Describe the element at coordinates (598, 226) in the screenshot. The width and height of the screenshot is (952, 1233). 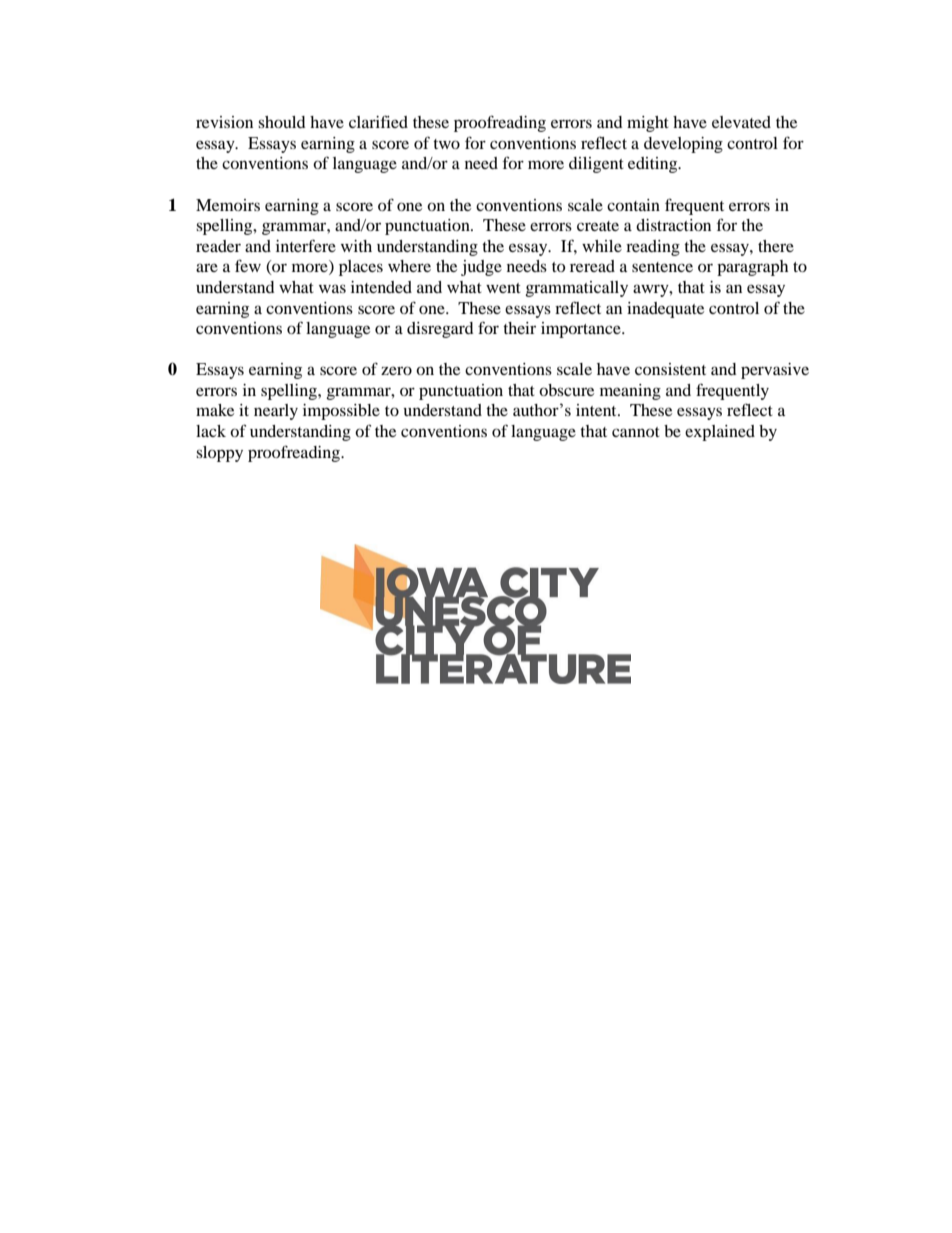
I see `create` at that location.
